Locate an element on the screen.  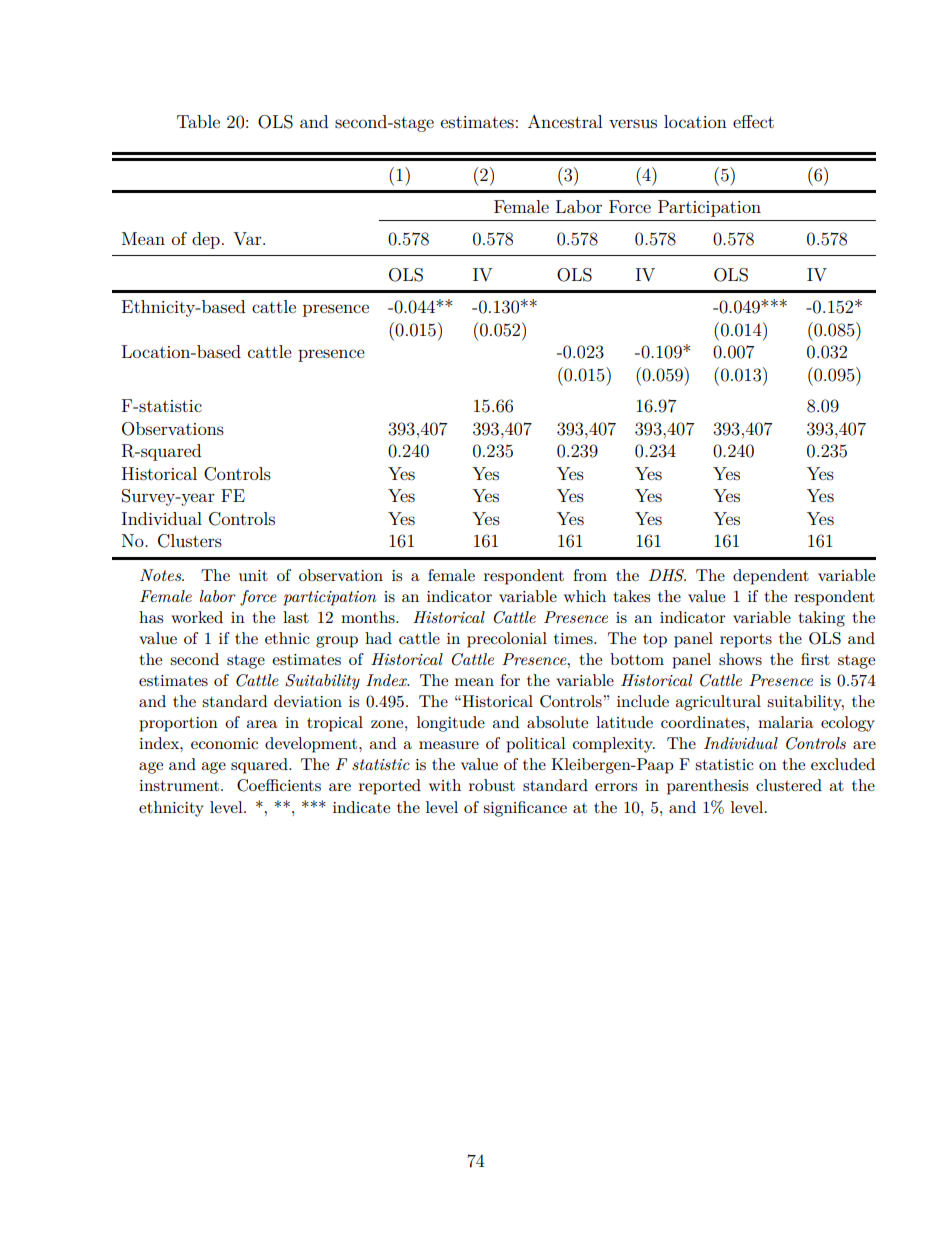
Coefficients is located at coordinates (279, 785).
